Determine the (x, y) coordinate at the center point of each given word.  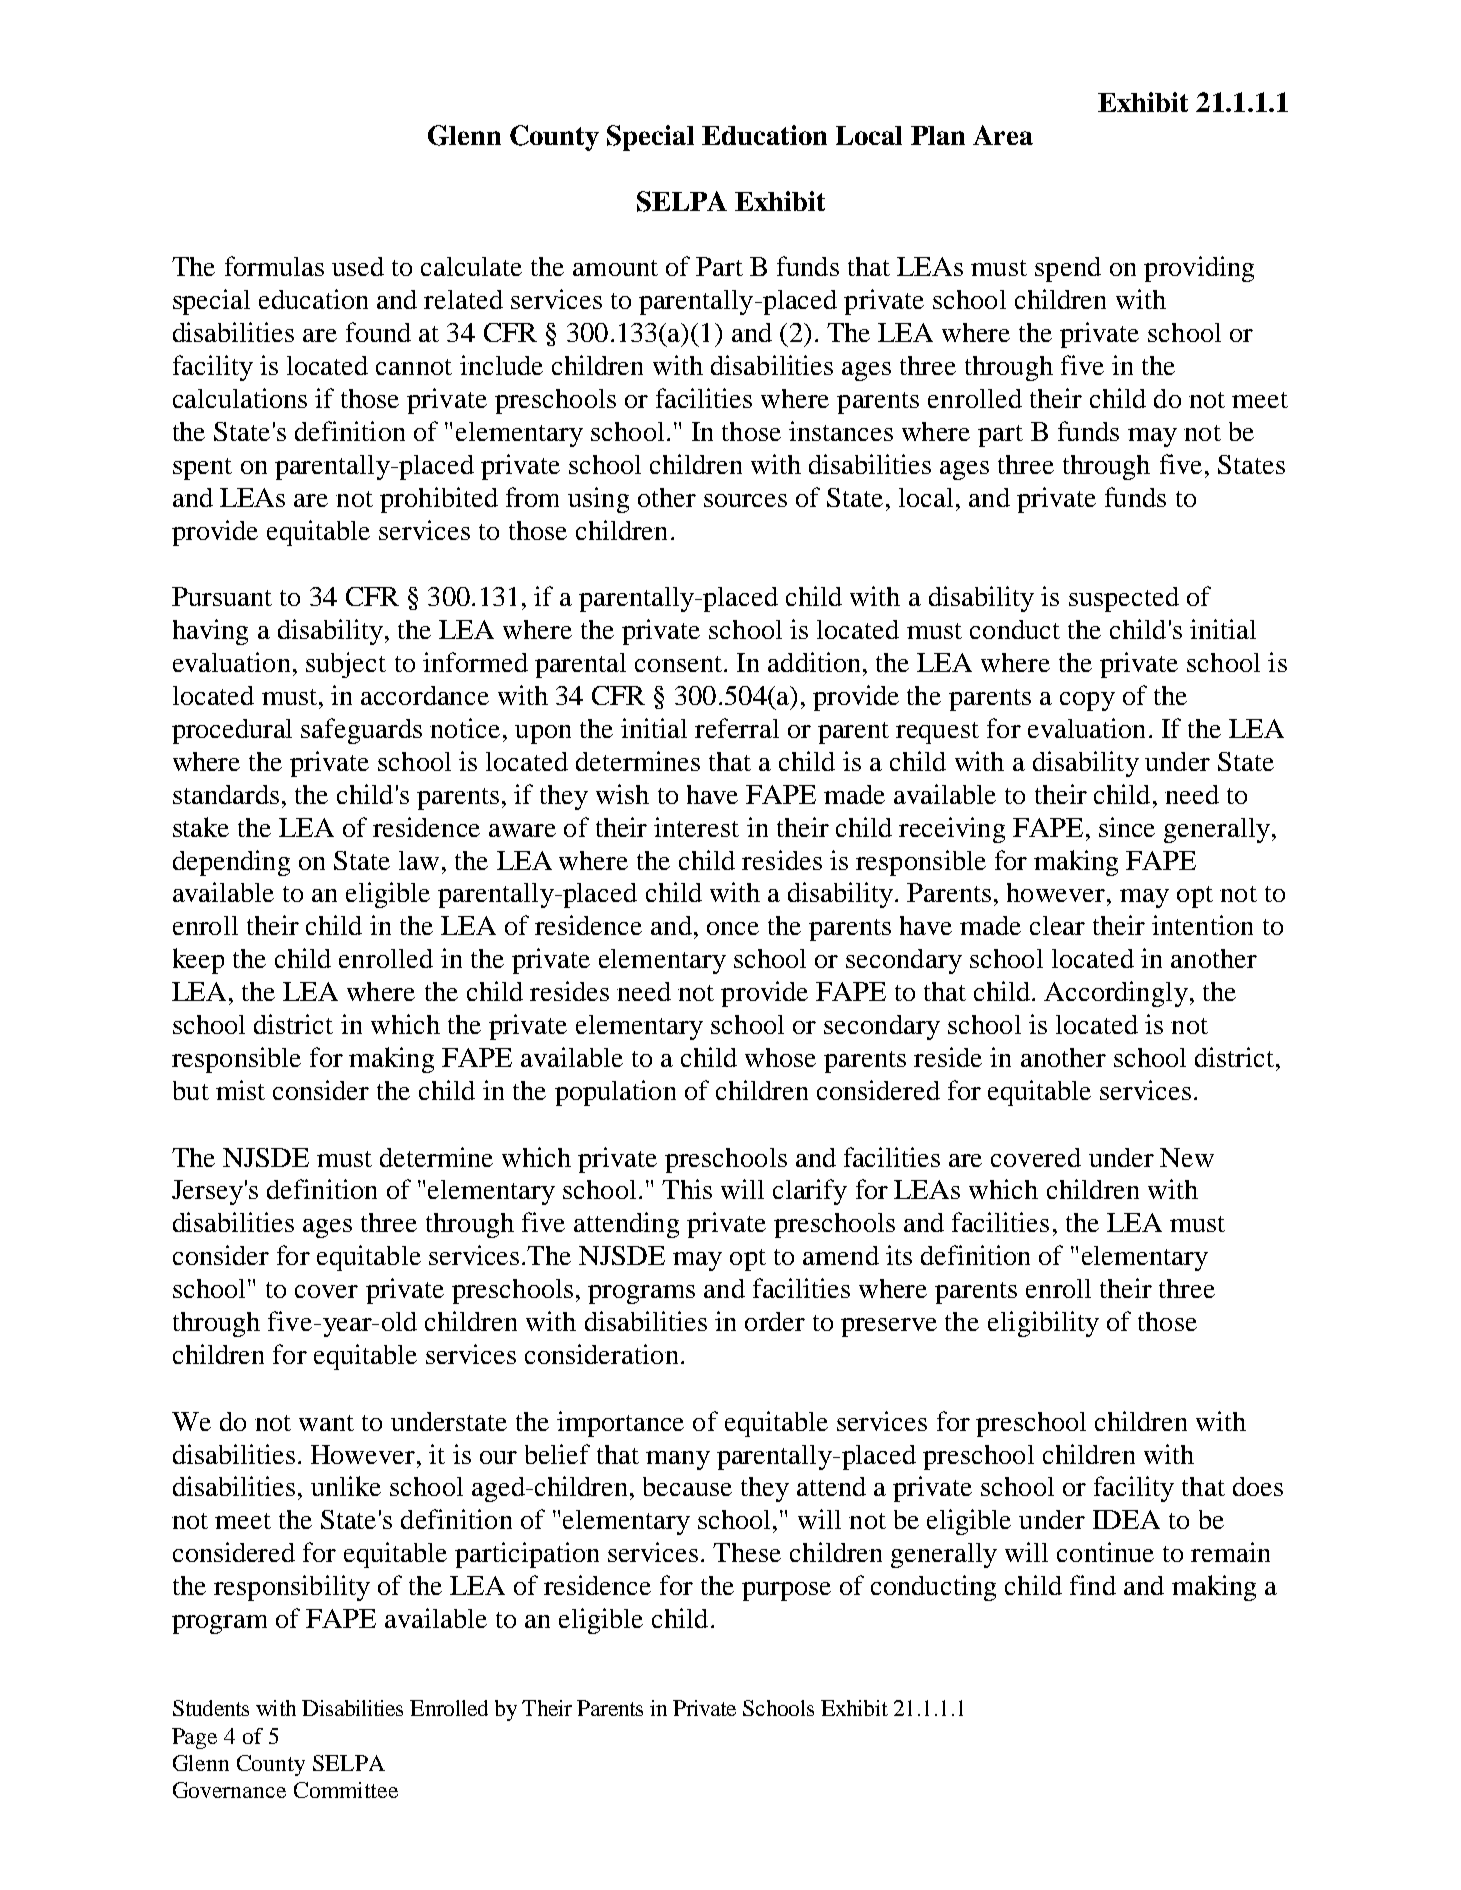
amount (615, 268)
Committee (346, 1790)
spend (1068, 269)
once (733, 928)
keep (198, 961)
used (358, 266)
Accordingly (1116, 994)
